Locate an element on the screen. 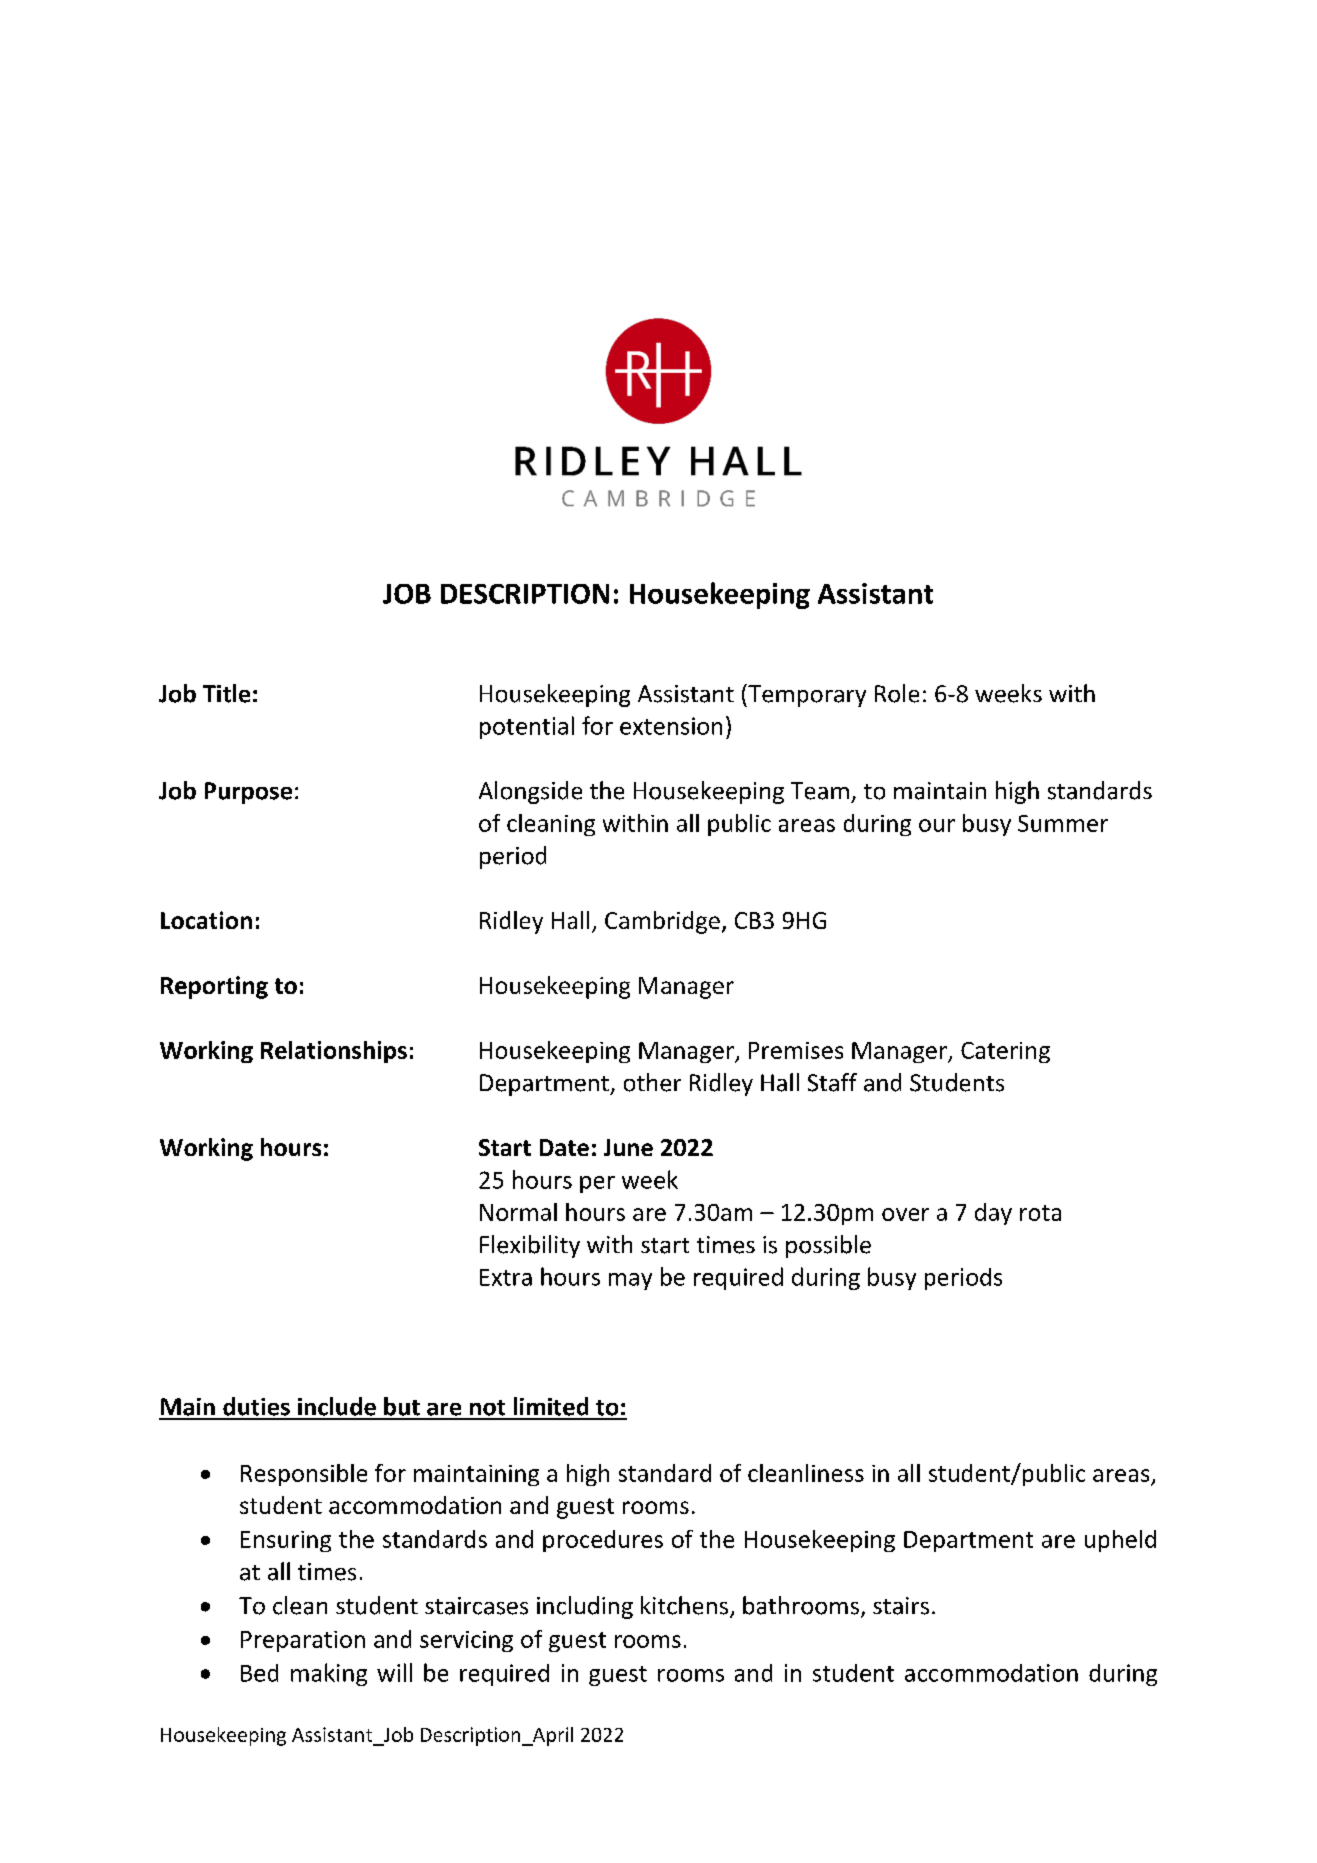 This screenshot has width=1317, height=1863. Preparation is located at coordinates (303, 1641).
